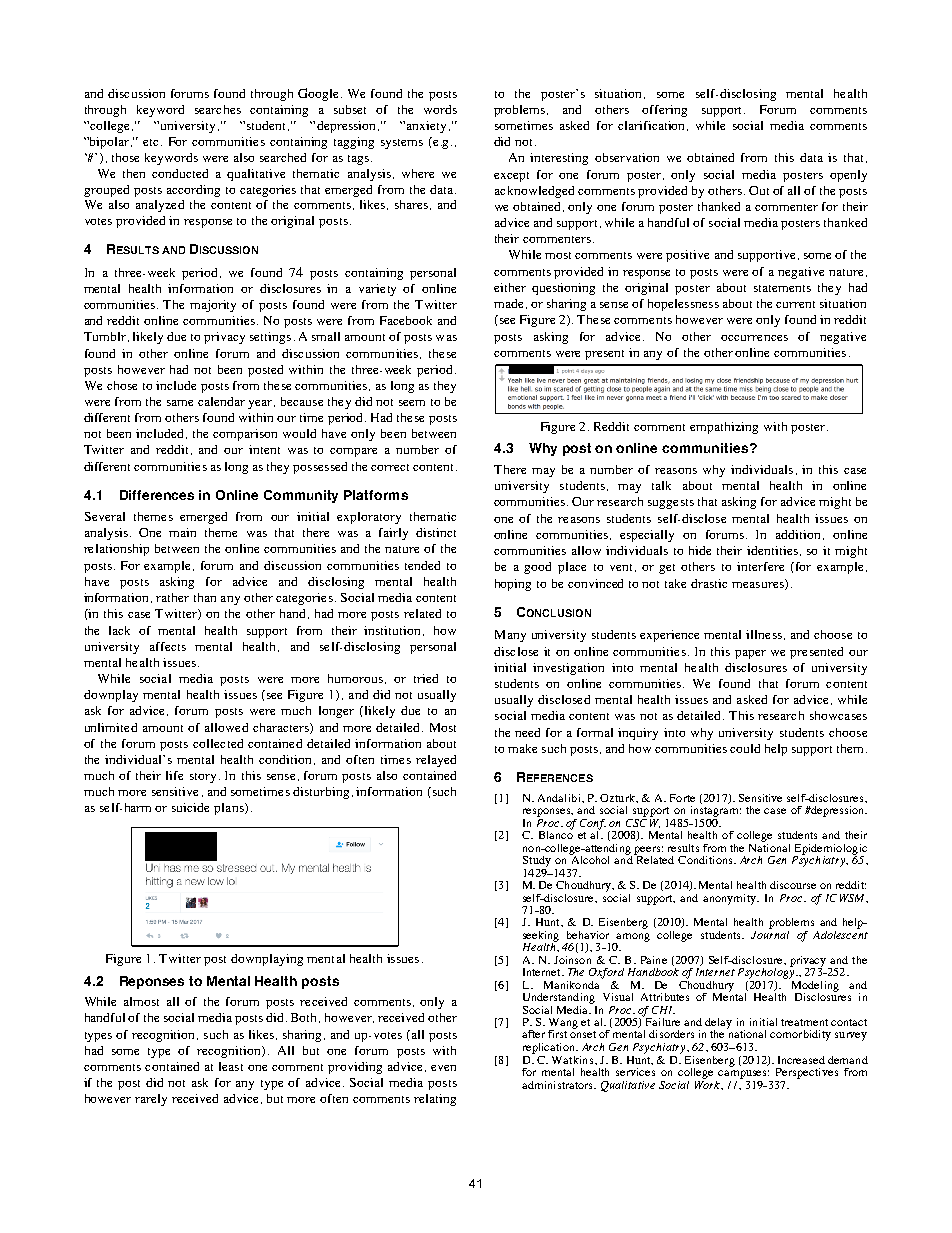 The height and width of the image is (1233, 952). What do you see at coordinates (760, 566) in the image?
I see `interfere` at bounding box center [760, 566].
